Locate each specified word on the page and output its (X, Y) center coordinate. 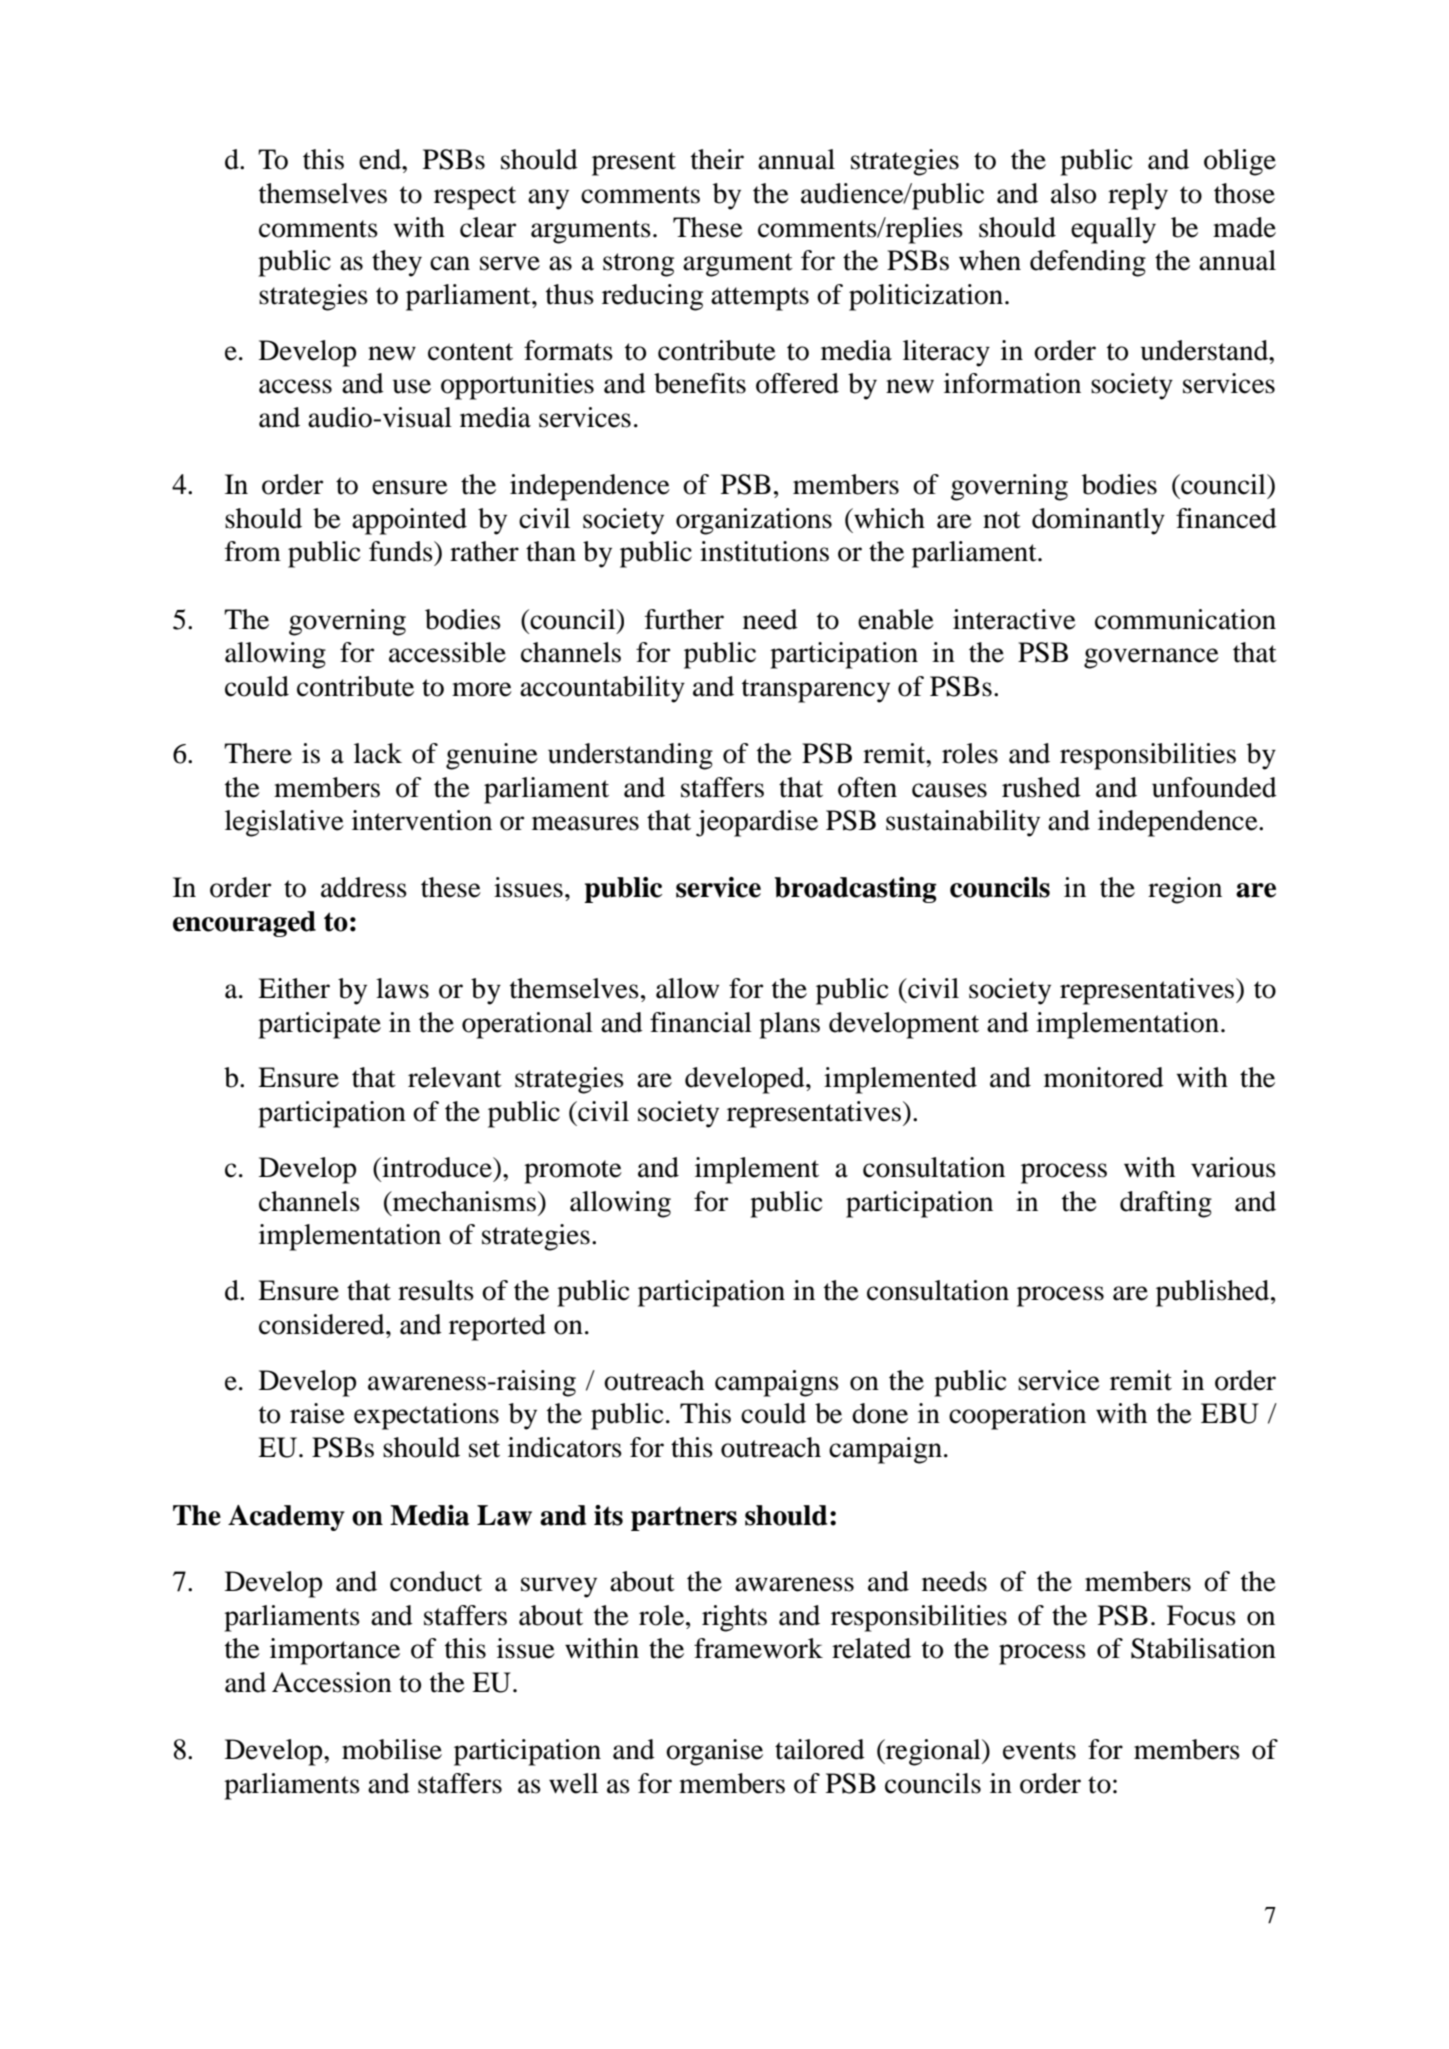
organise (714, 1752)
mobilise (392, 1749)
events (1039, 1751)
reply (1138, 196)
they (397, 263)
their (717, 159)
